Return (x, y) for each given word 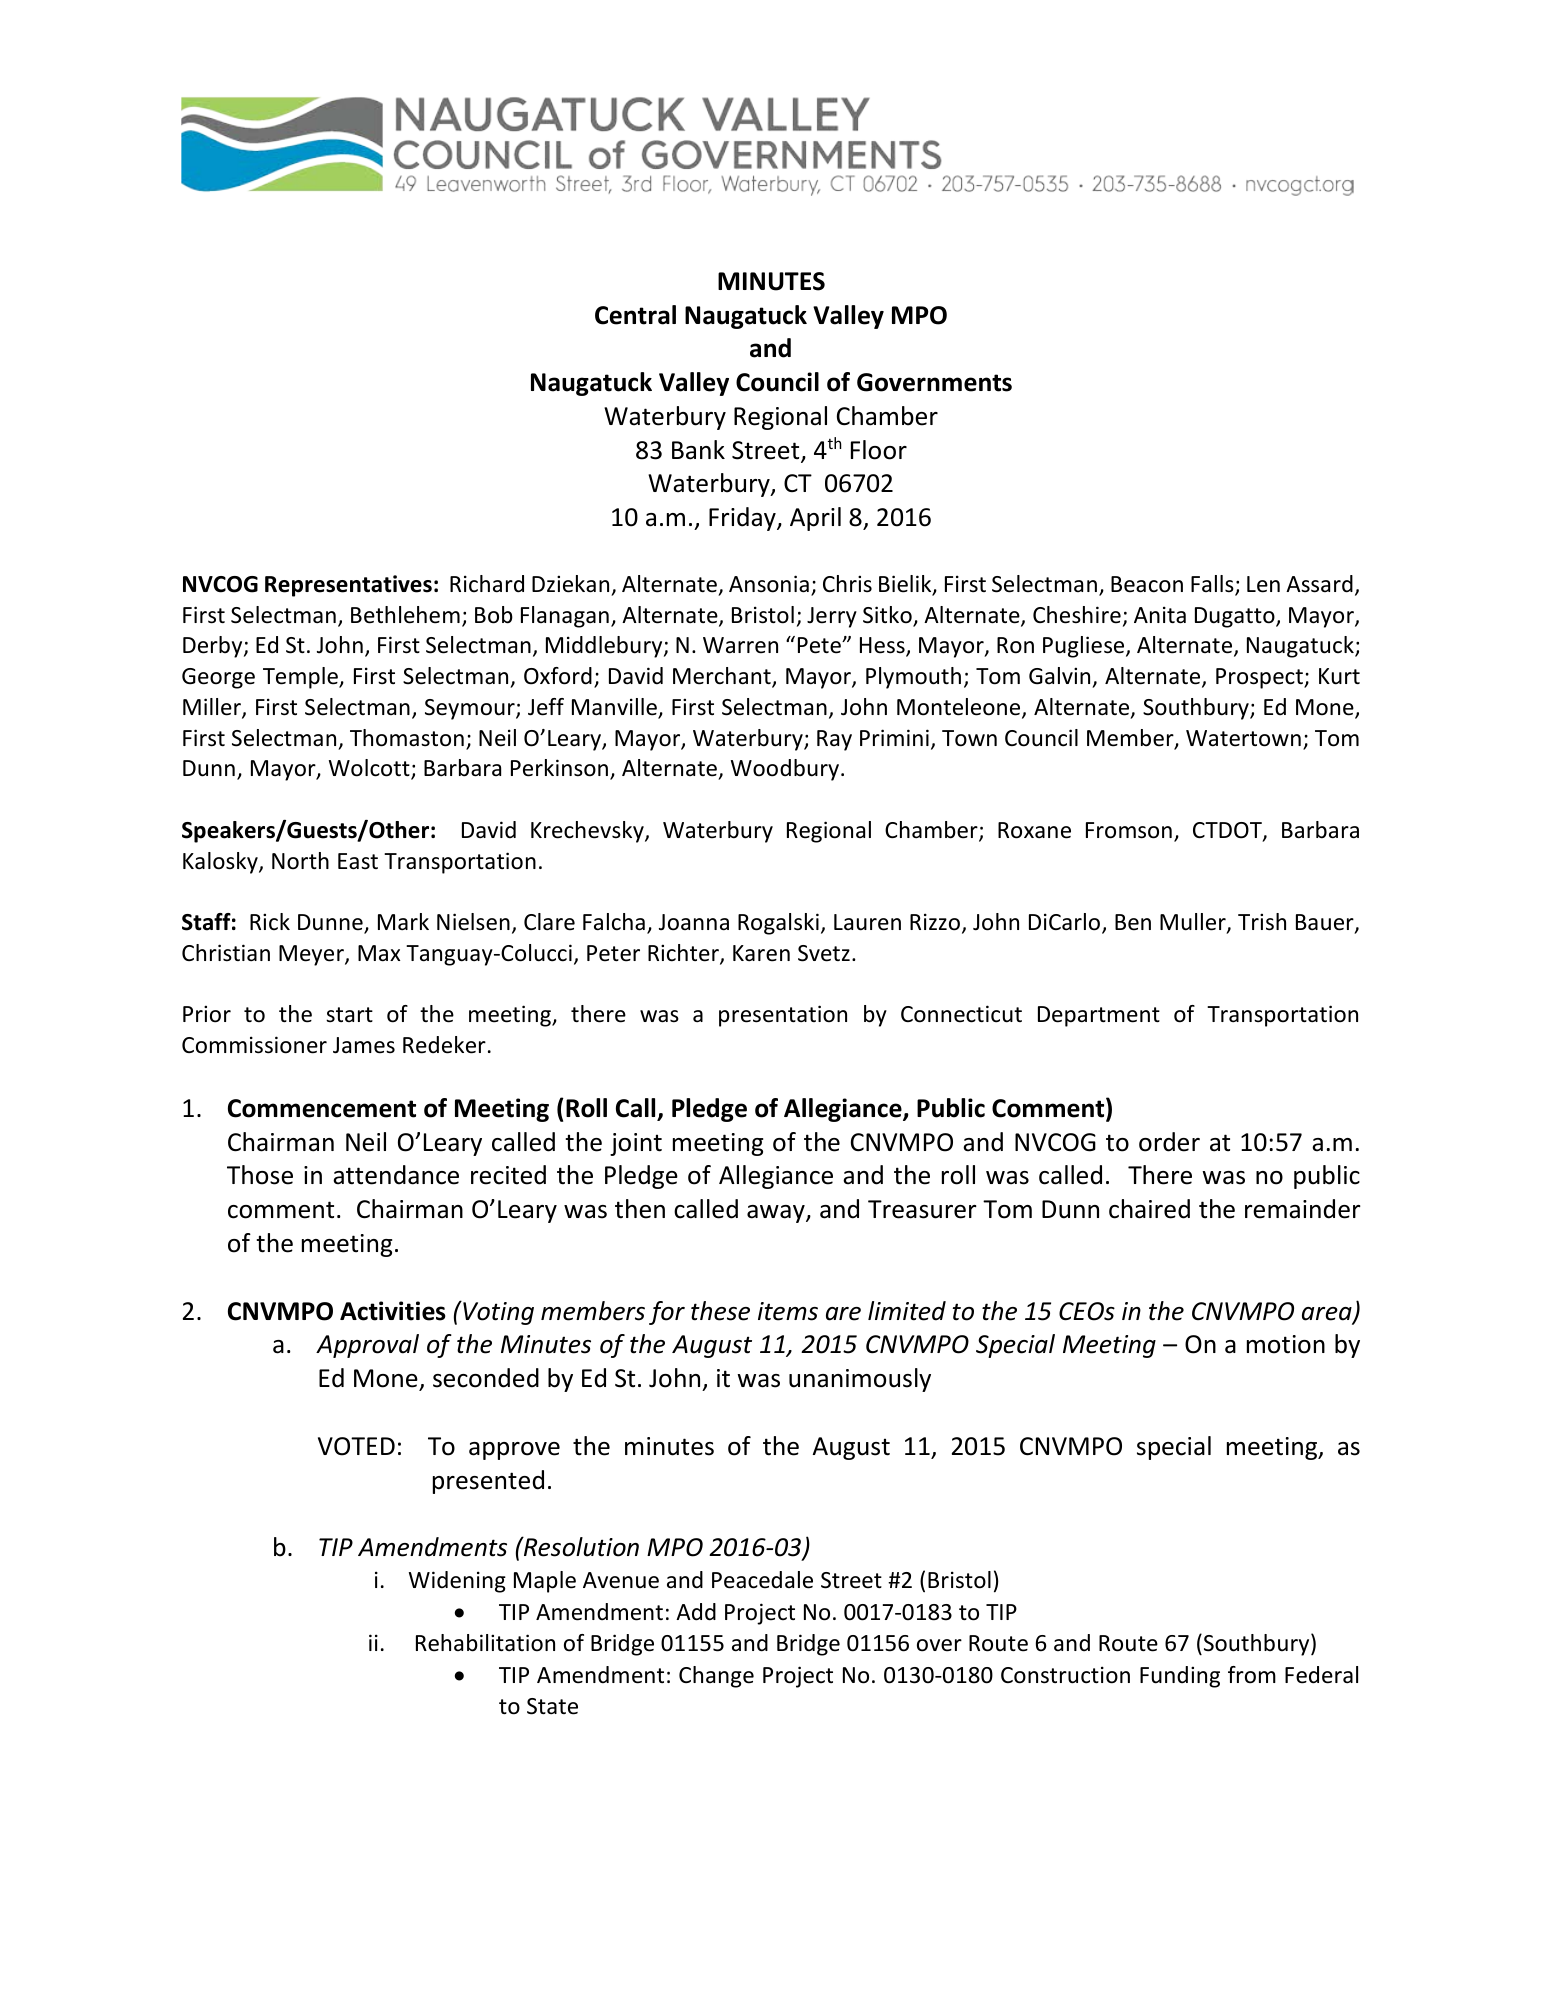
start (349, 1015)
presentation (783, 1016)
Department (1099, 1016)
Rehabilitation (485, 1643)
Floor (879, 450)
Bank (698, 450)
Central (635, 315)
